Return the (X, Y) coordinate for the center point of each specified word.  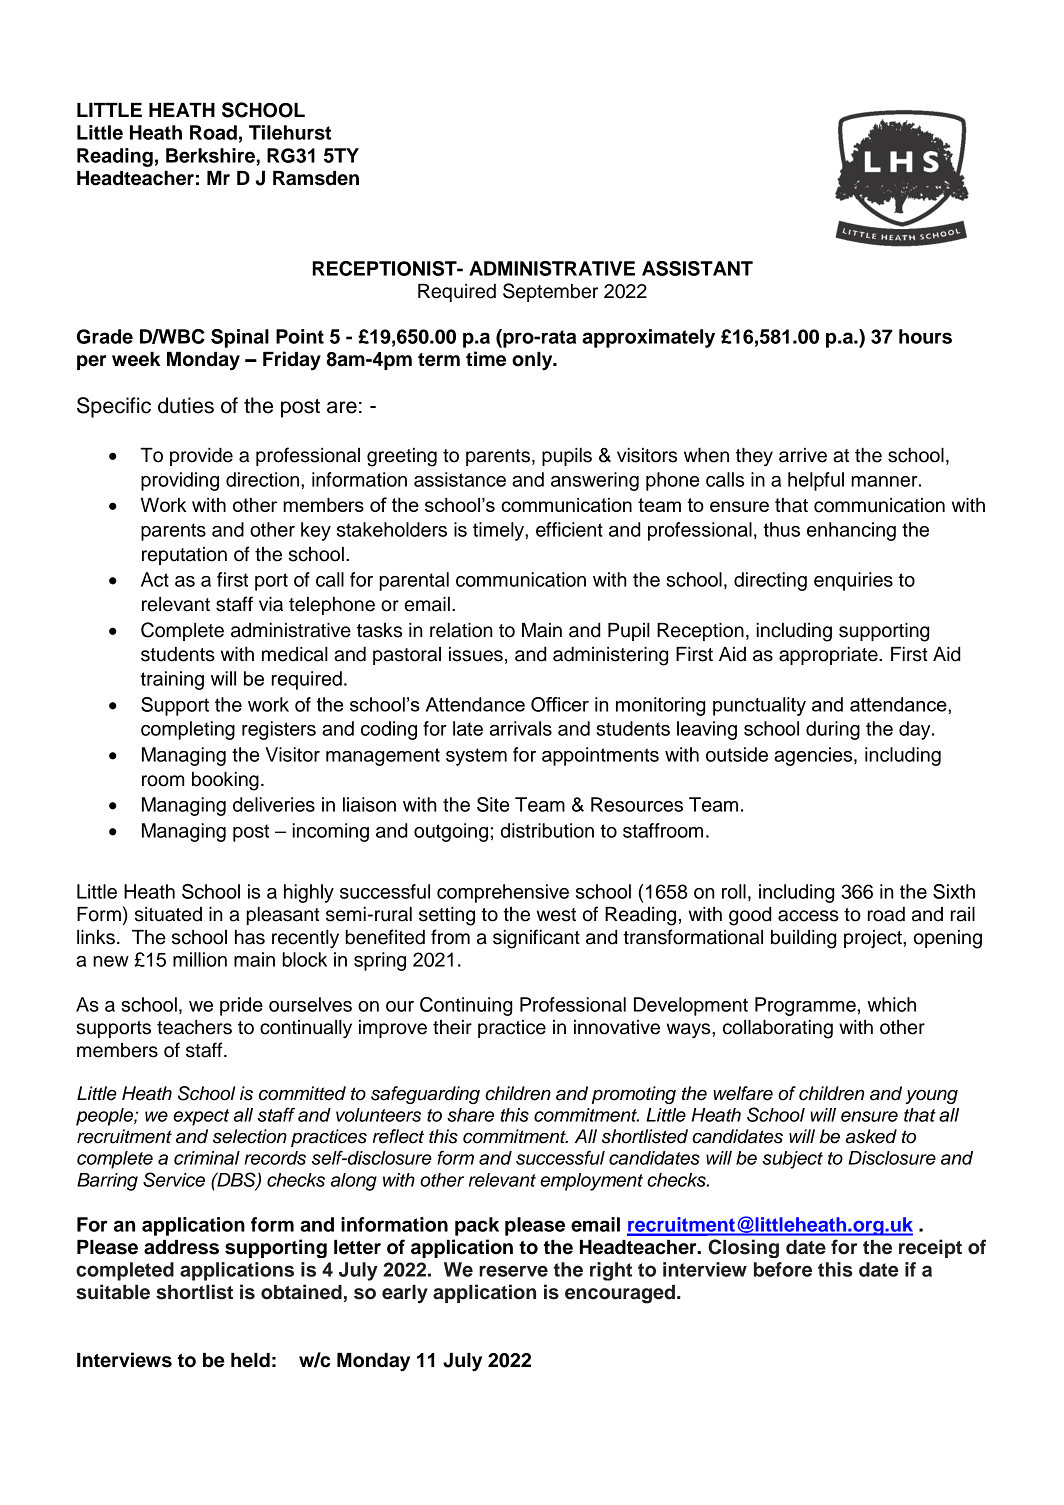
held (250, 1360)
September (550, 292)
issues (476, 654)
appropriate (829, 656)
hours (925, 336)
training (172, 680)
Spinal (240, 338)
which (891, 1004)
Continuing (466, 1006)
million (200, 959)
